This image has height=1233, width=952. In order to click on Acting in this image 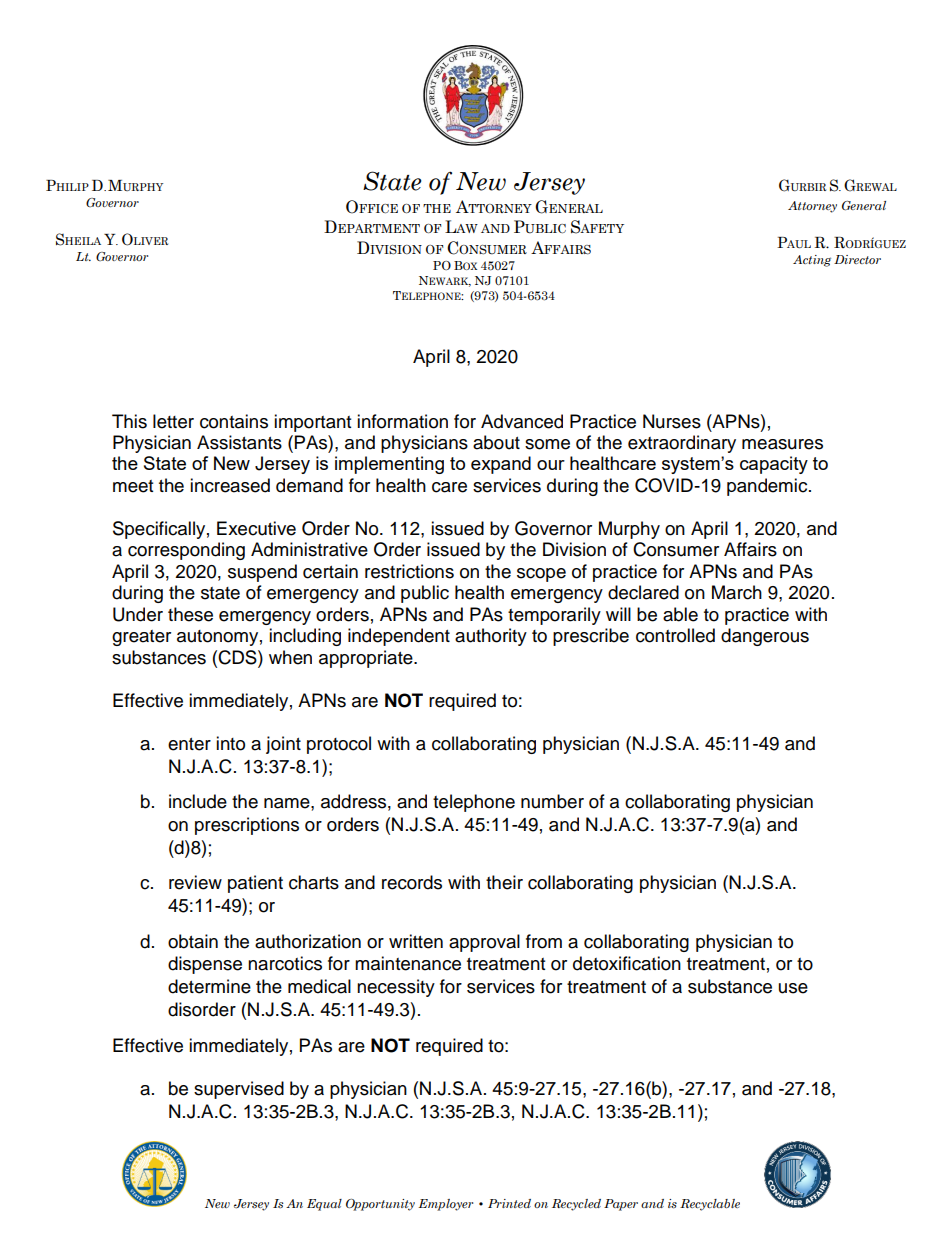, I will do `click(812, 261)`.
